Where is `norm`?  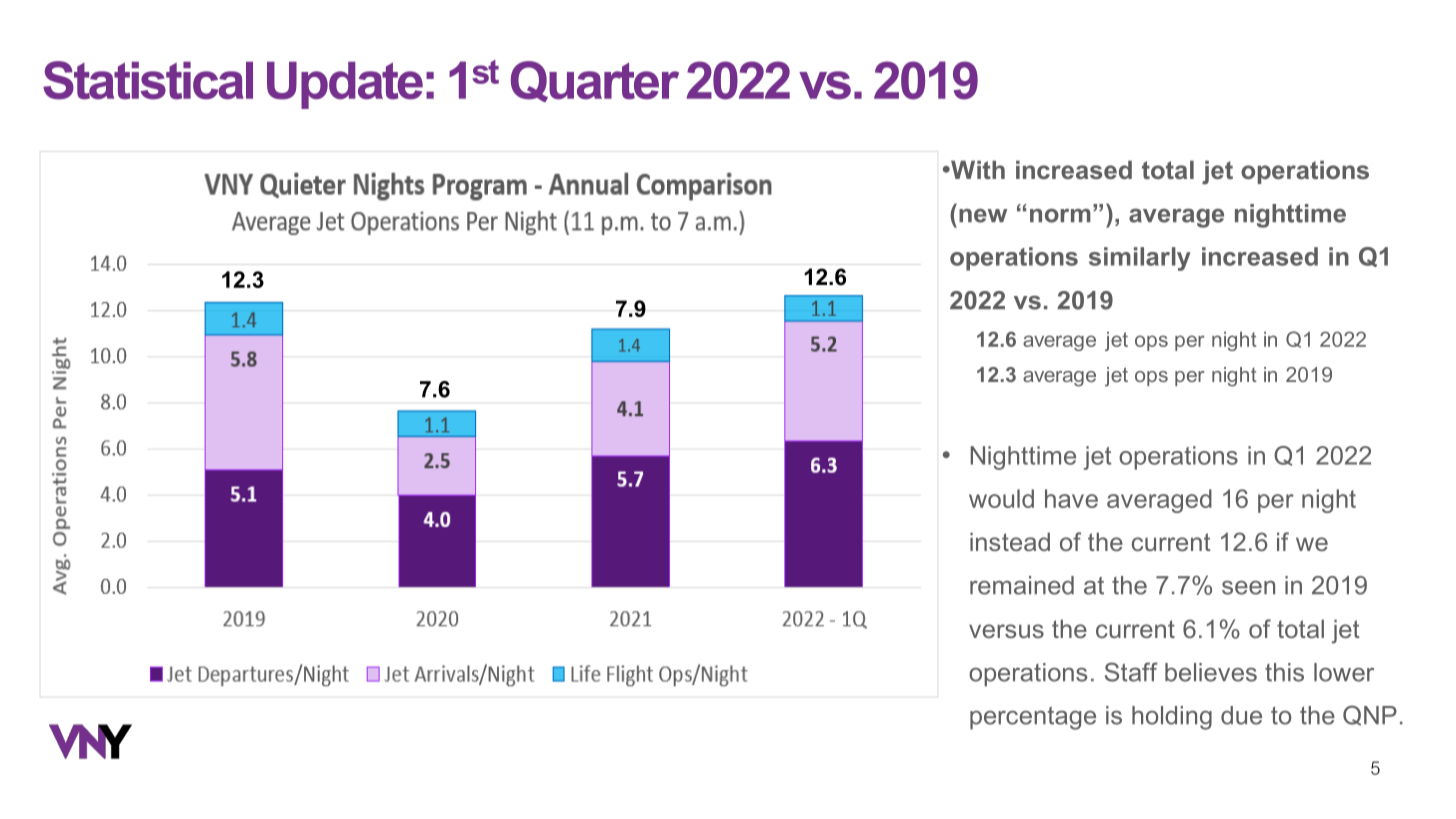 norm is located at coordinates (1060, 216).
